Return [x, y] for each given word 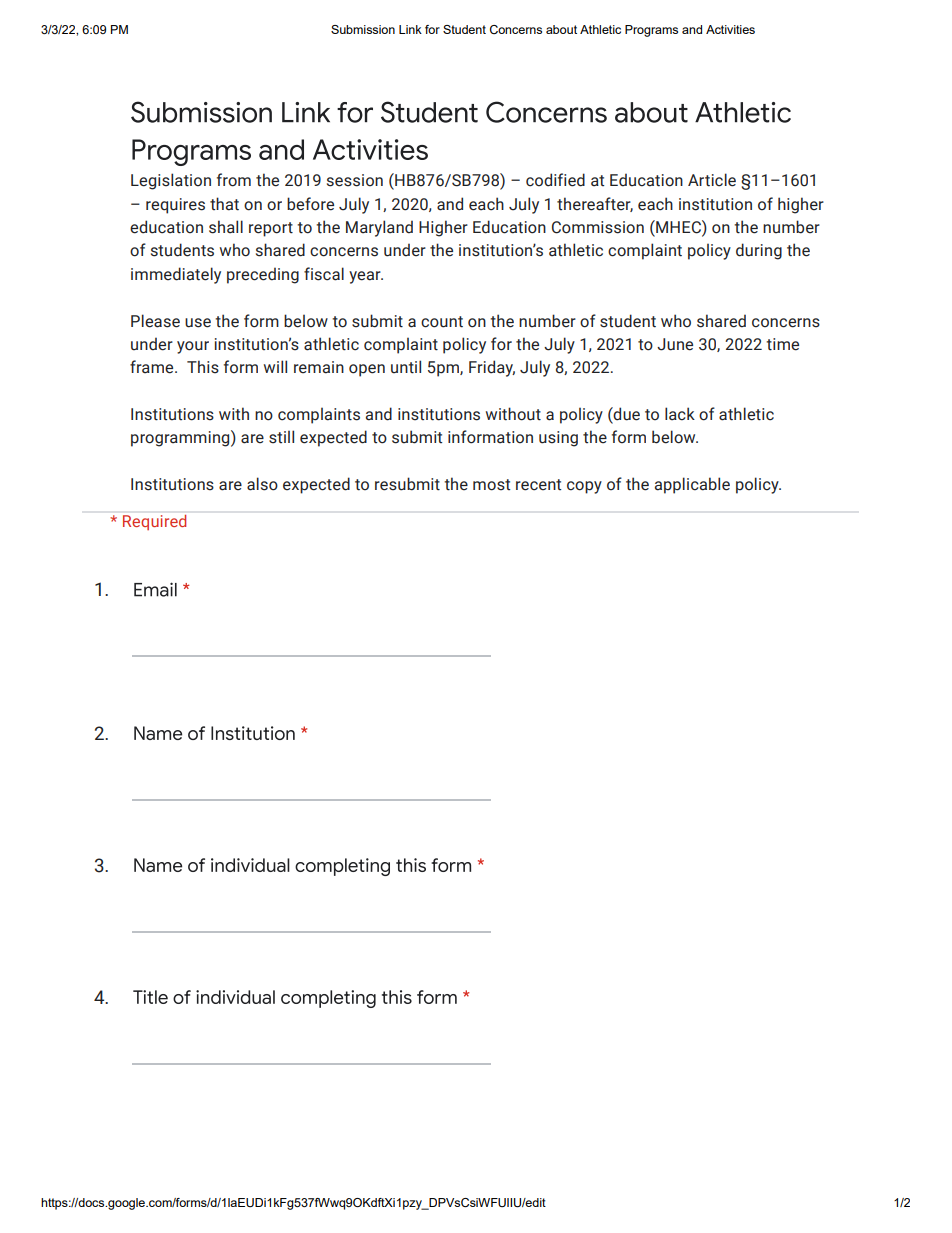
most [491, 485]
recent [538, 485]
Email [155, 589]
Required [154, 522]
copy [584, 487]
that [224, 204]
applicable [692, 485]
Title [150, 997]
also [262, 484]
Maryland [379, 228]
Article [712, 180]
